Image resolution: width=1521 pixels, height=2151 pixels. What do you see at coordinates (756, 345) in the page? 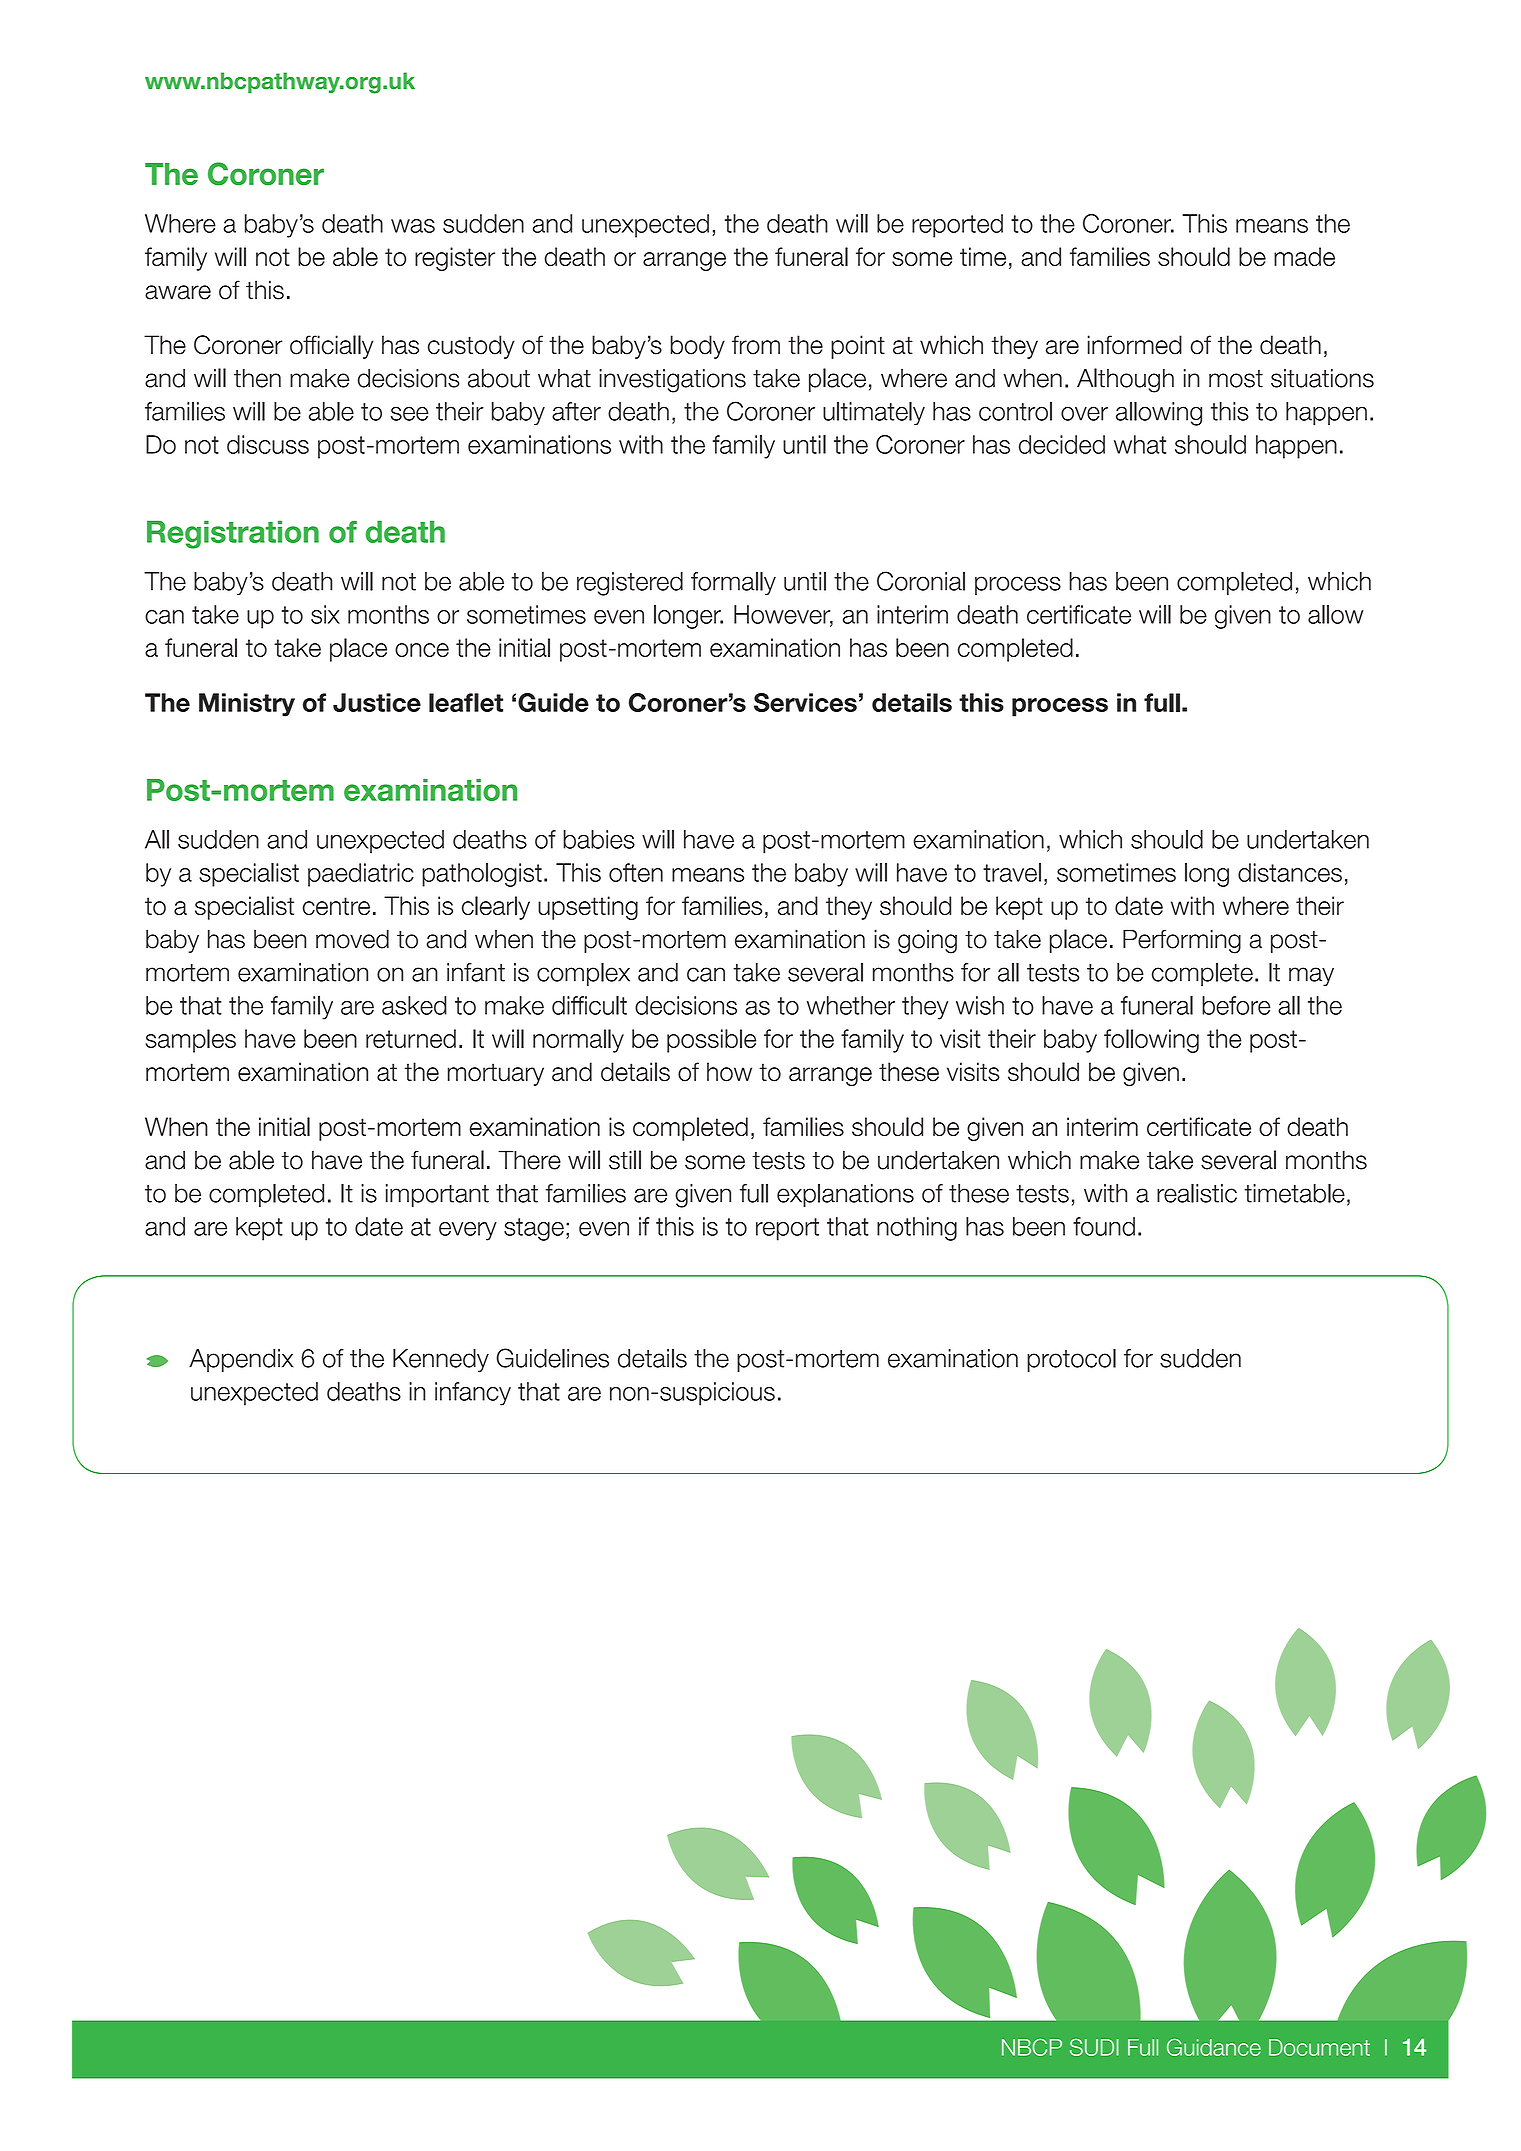
I see `from` at bounding box center [756, 345].
